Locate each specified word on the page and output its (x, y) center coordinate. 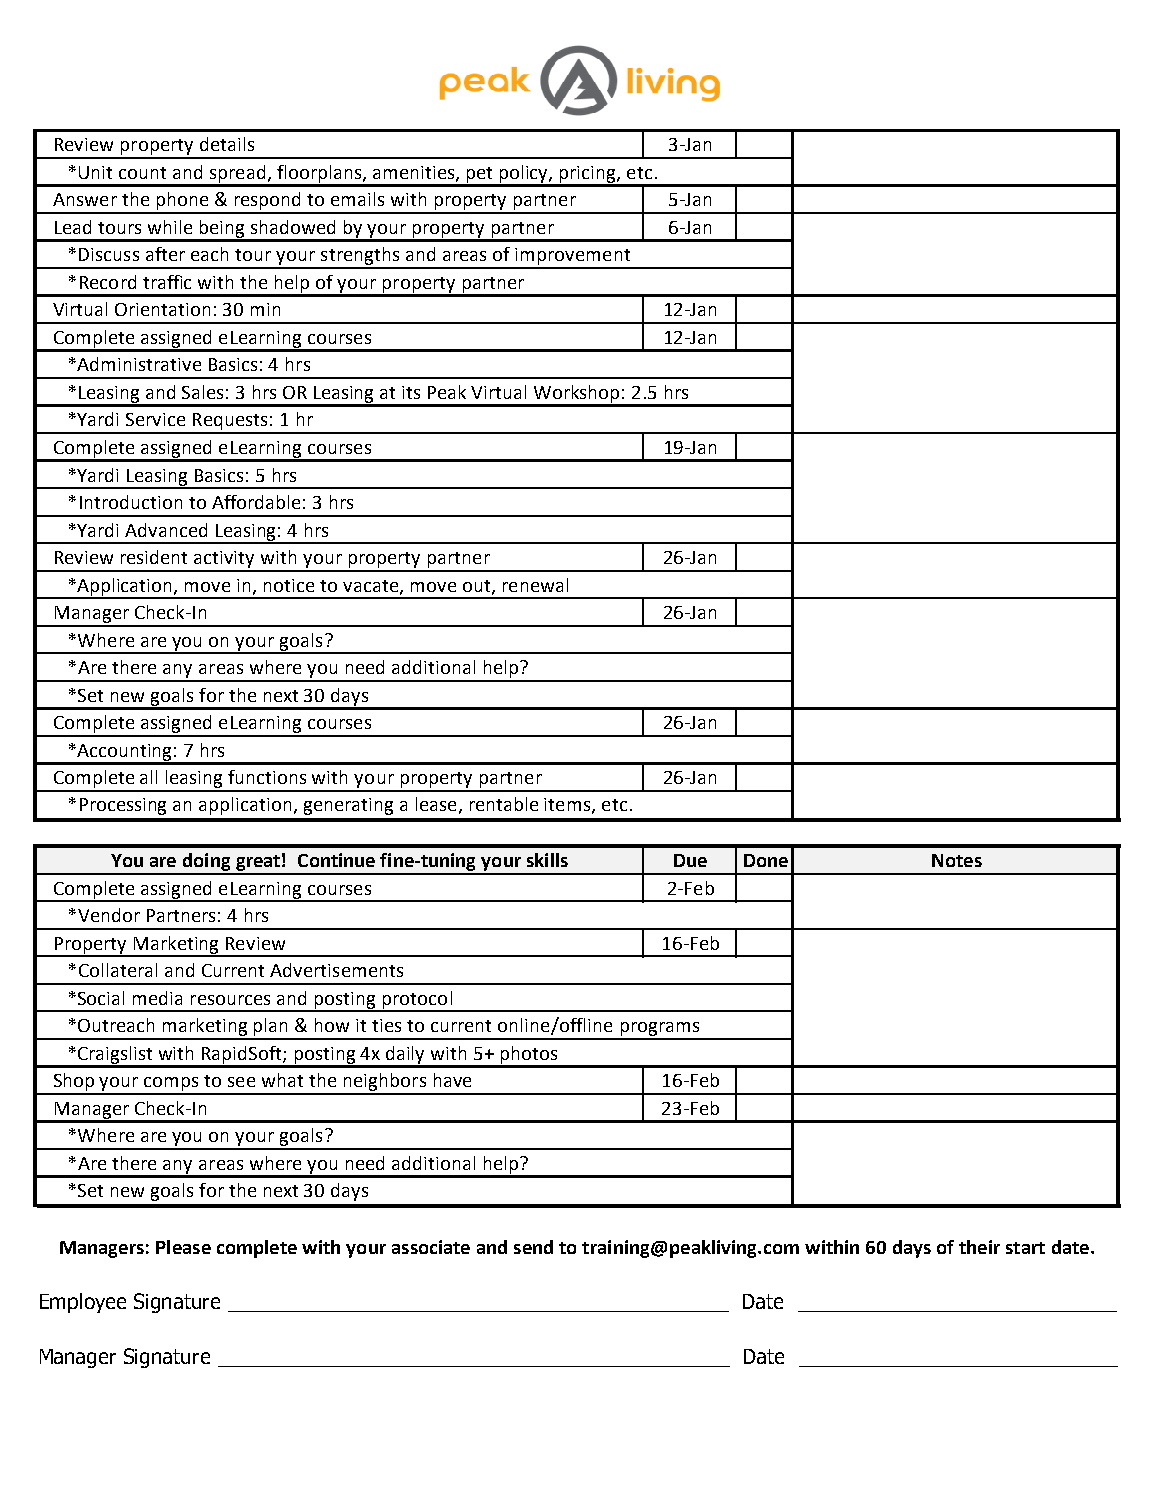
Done (766, 860)
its (411, 392)
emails (357, 199)
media (157, 998)
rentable (504, 804)
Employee (83, 1303)
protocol (417, 1001)
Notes (957, 860)
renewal (535, 585)
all (148, 777)
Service (155, 419)
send (533, 1247)
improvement (572, 258)
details (227, 144)
